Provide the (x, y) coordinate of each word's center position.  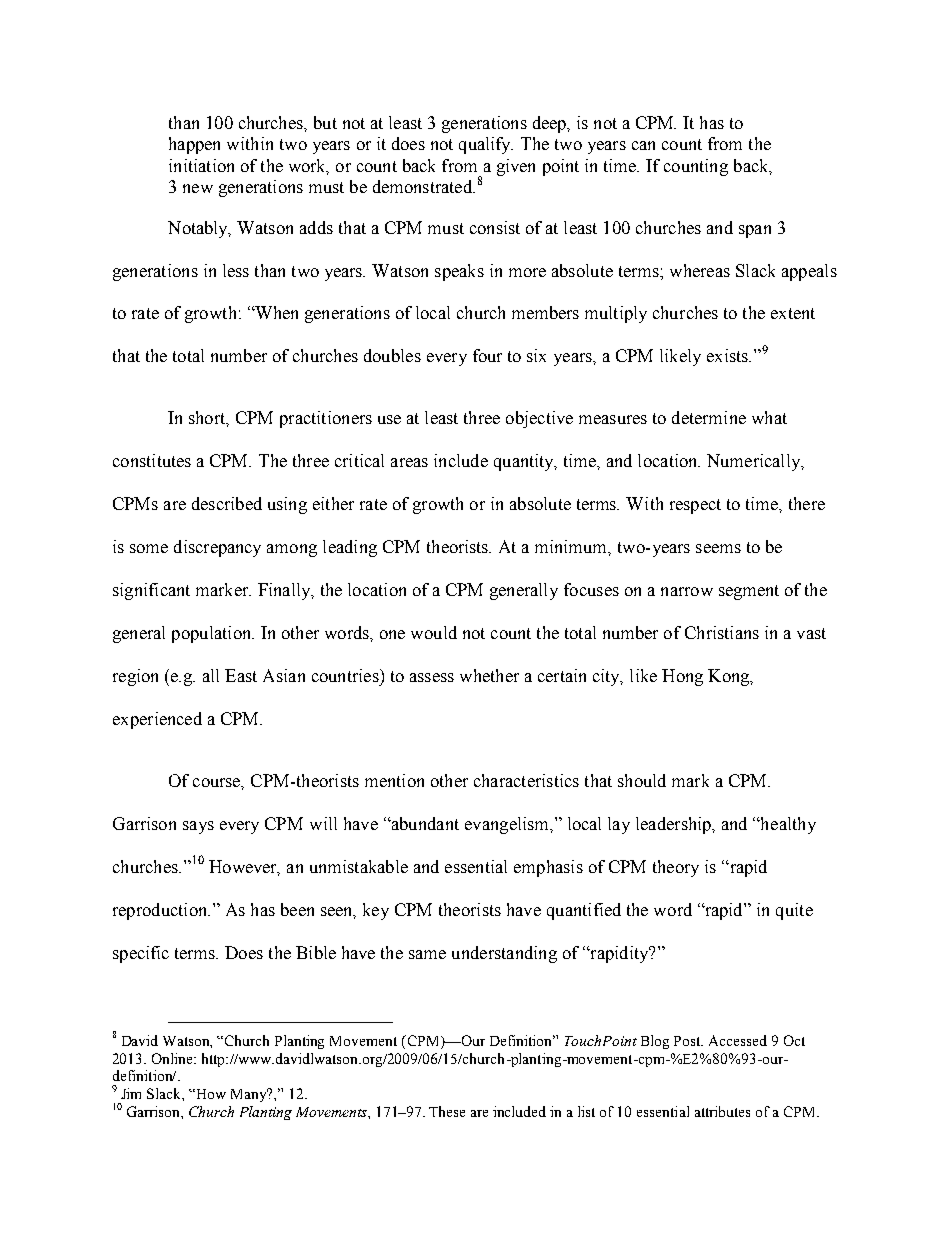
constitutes (152, 460)
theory (676, 868)
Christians (722, 632)
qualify (486, 145)
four (487, 355)
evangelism (508, 825)
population (213, 634)
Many (250, 1095)
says (198, 827)
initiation (201, 165)
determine (709, 417)
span (755, 231)
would (434, 632)
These (447, 1111)
